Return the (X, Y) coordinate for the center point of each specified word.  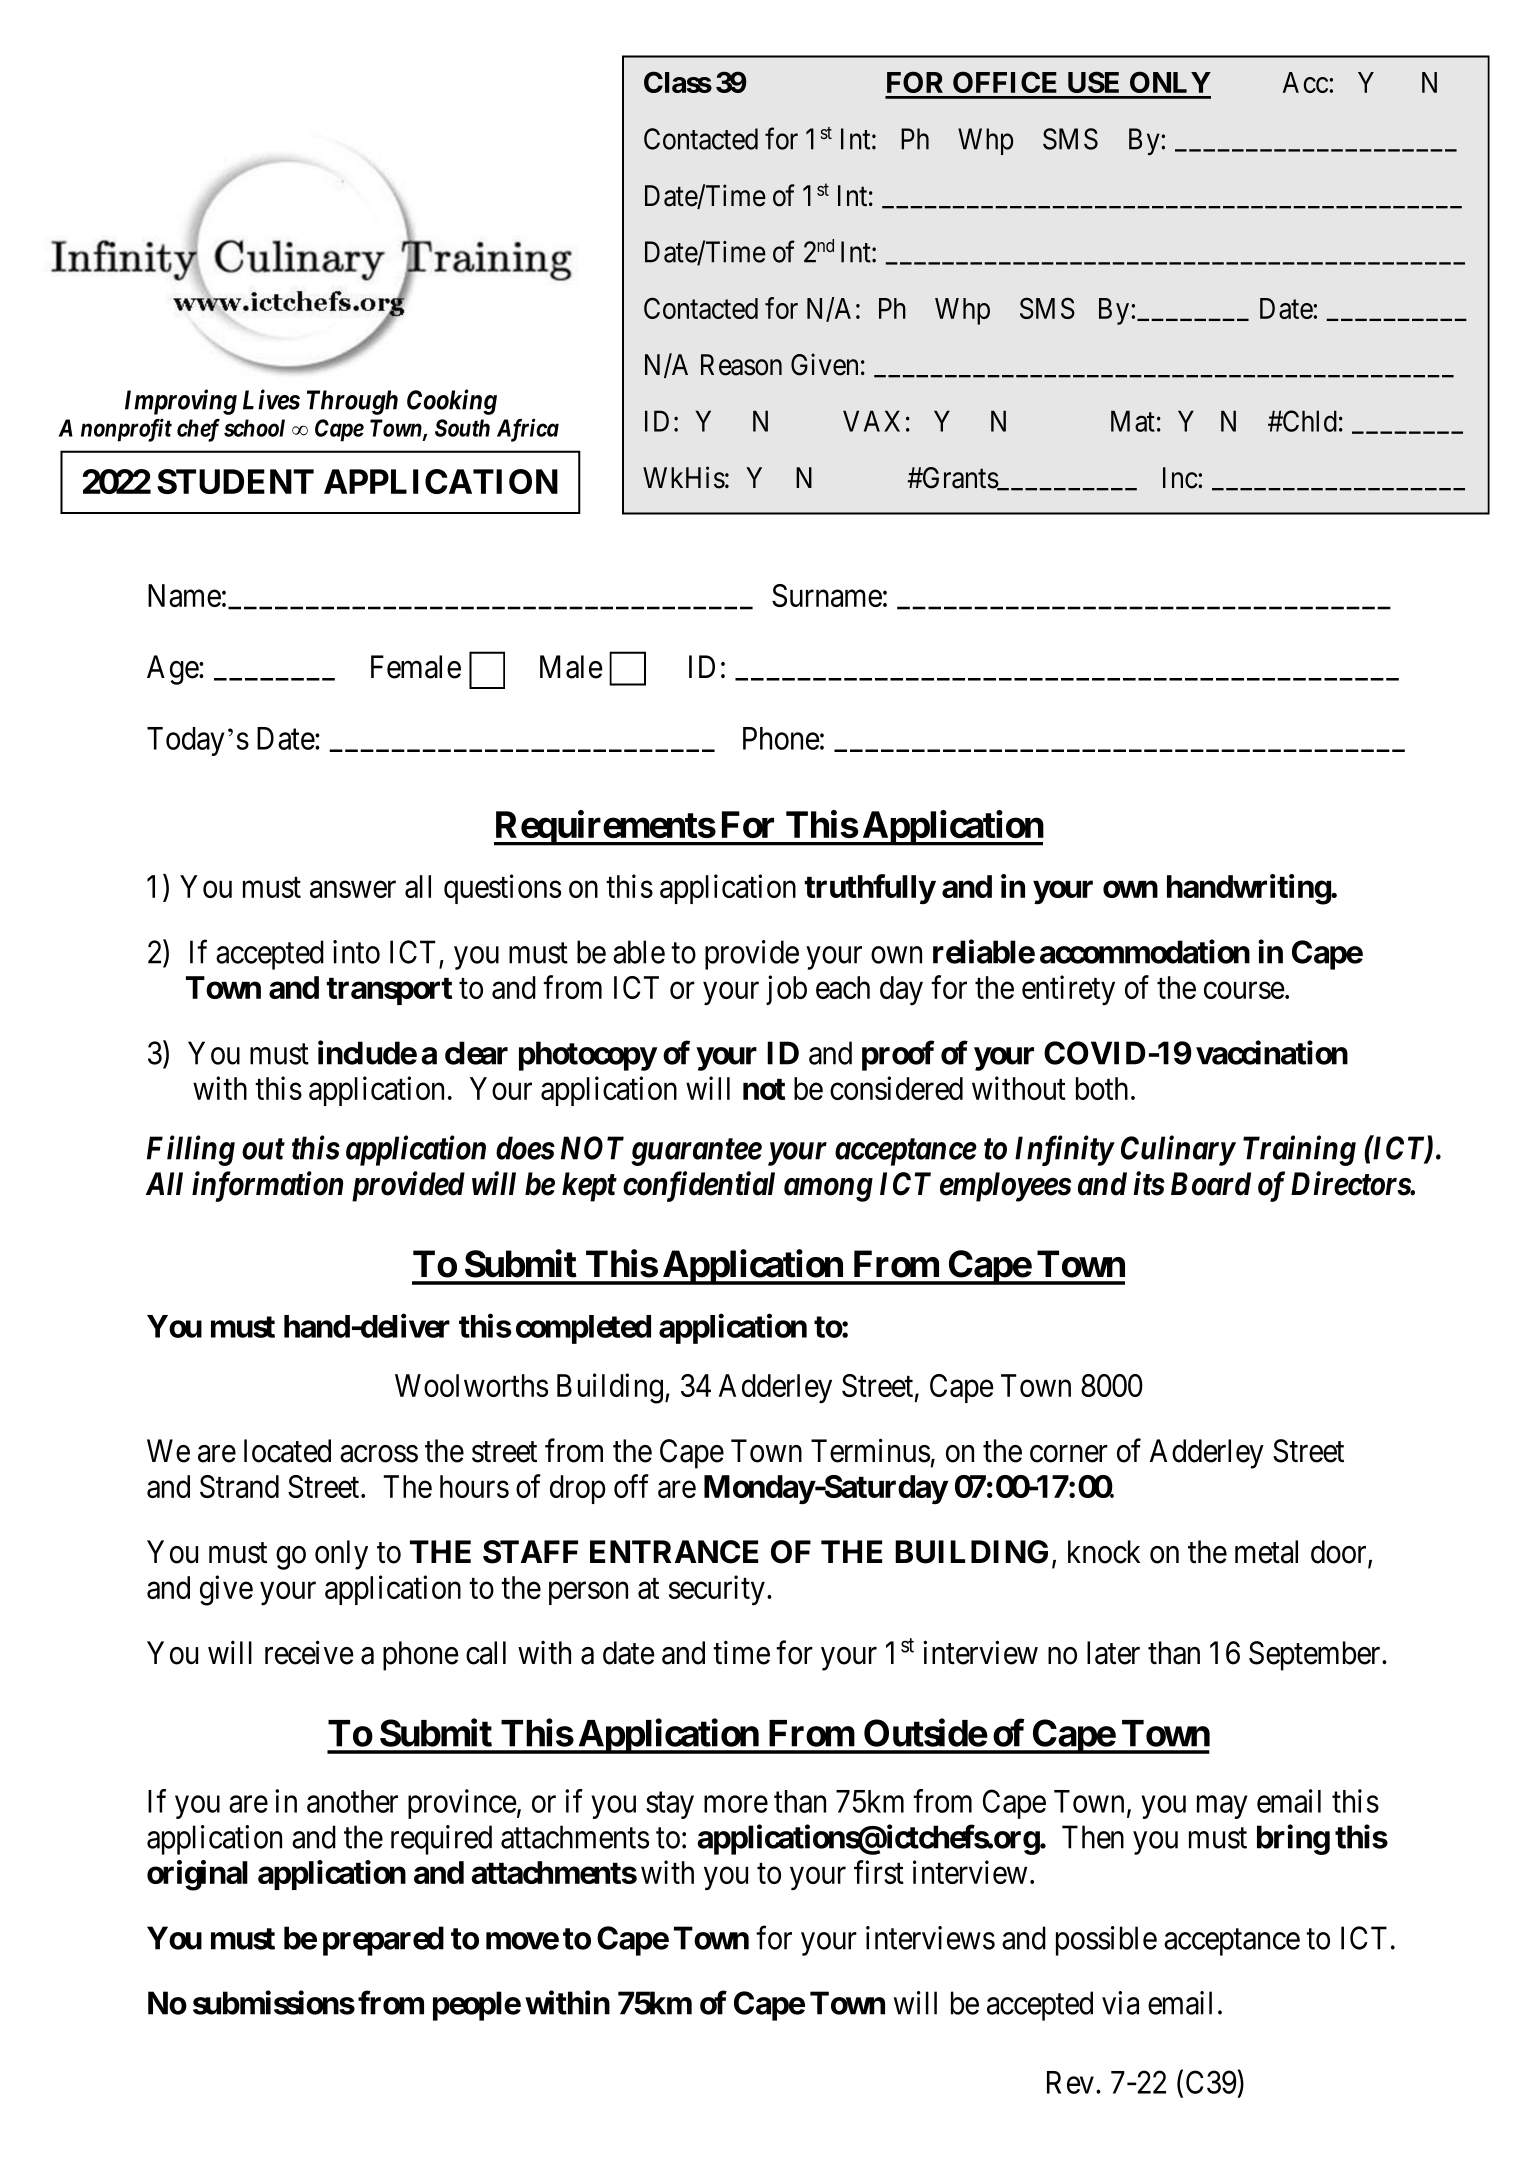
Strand (239, 1486)
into (356, 952)
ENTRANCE (674, 1552)
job (786, 990)
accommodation (1145, 951)
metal (1266, 1552)
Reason (741, 365)
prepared (383, 1941)
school (254, 428)
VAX (871, 421)
